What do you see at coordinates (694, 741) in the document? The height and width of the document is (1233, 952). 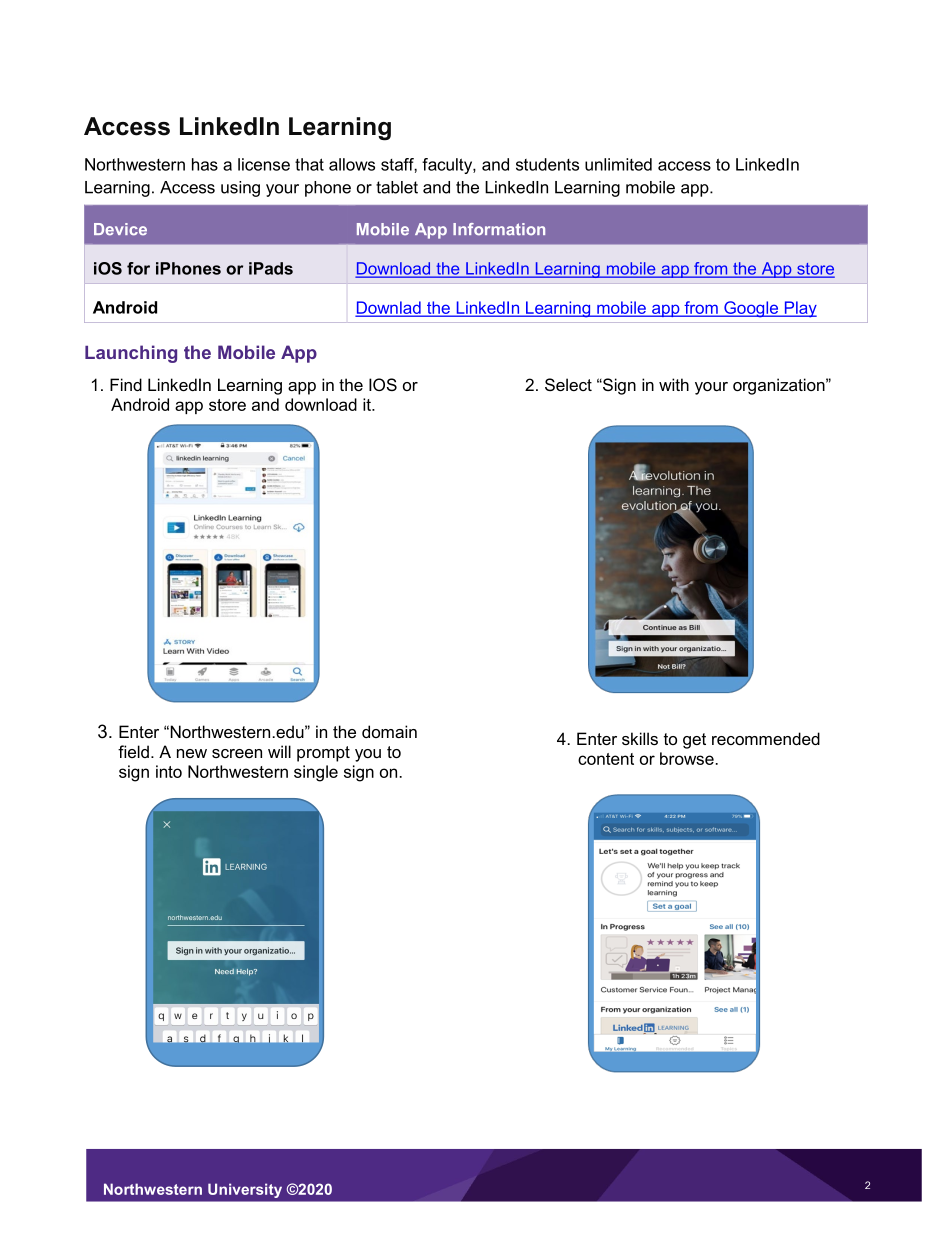 I see `get` at bounding box center [694, 741].
